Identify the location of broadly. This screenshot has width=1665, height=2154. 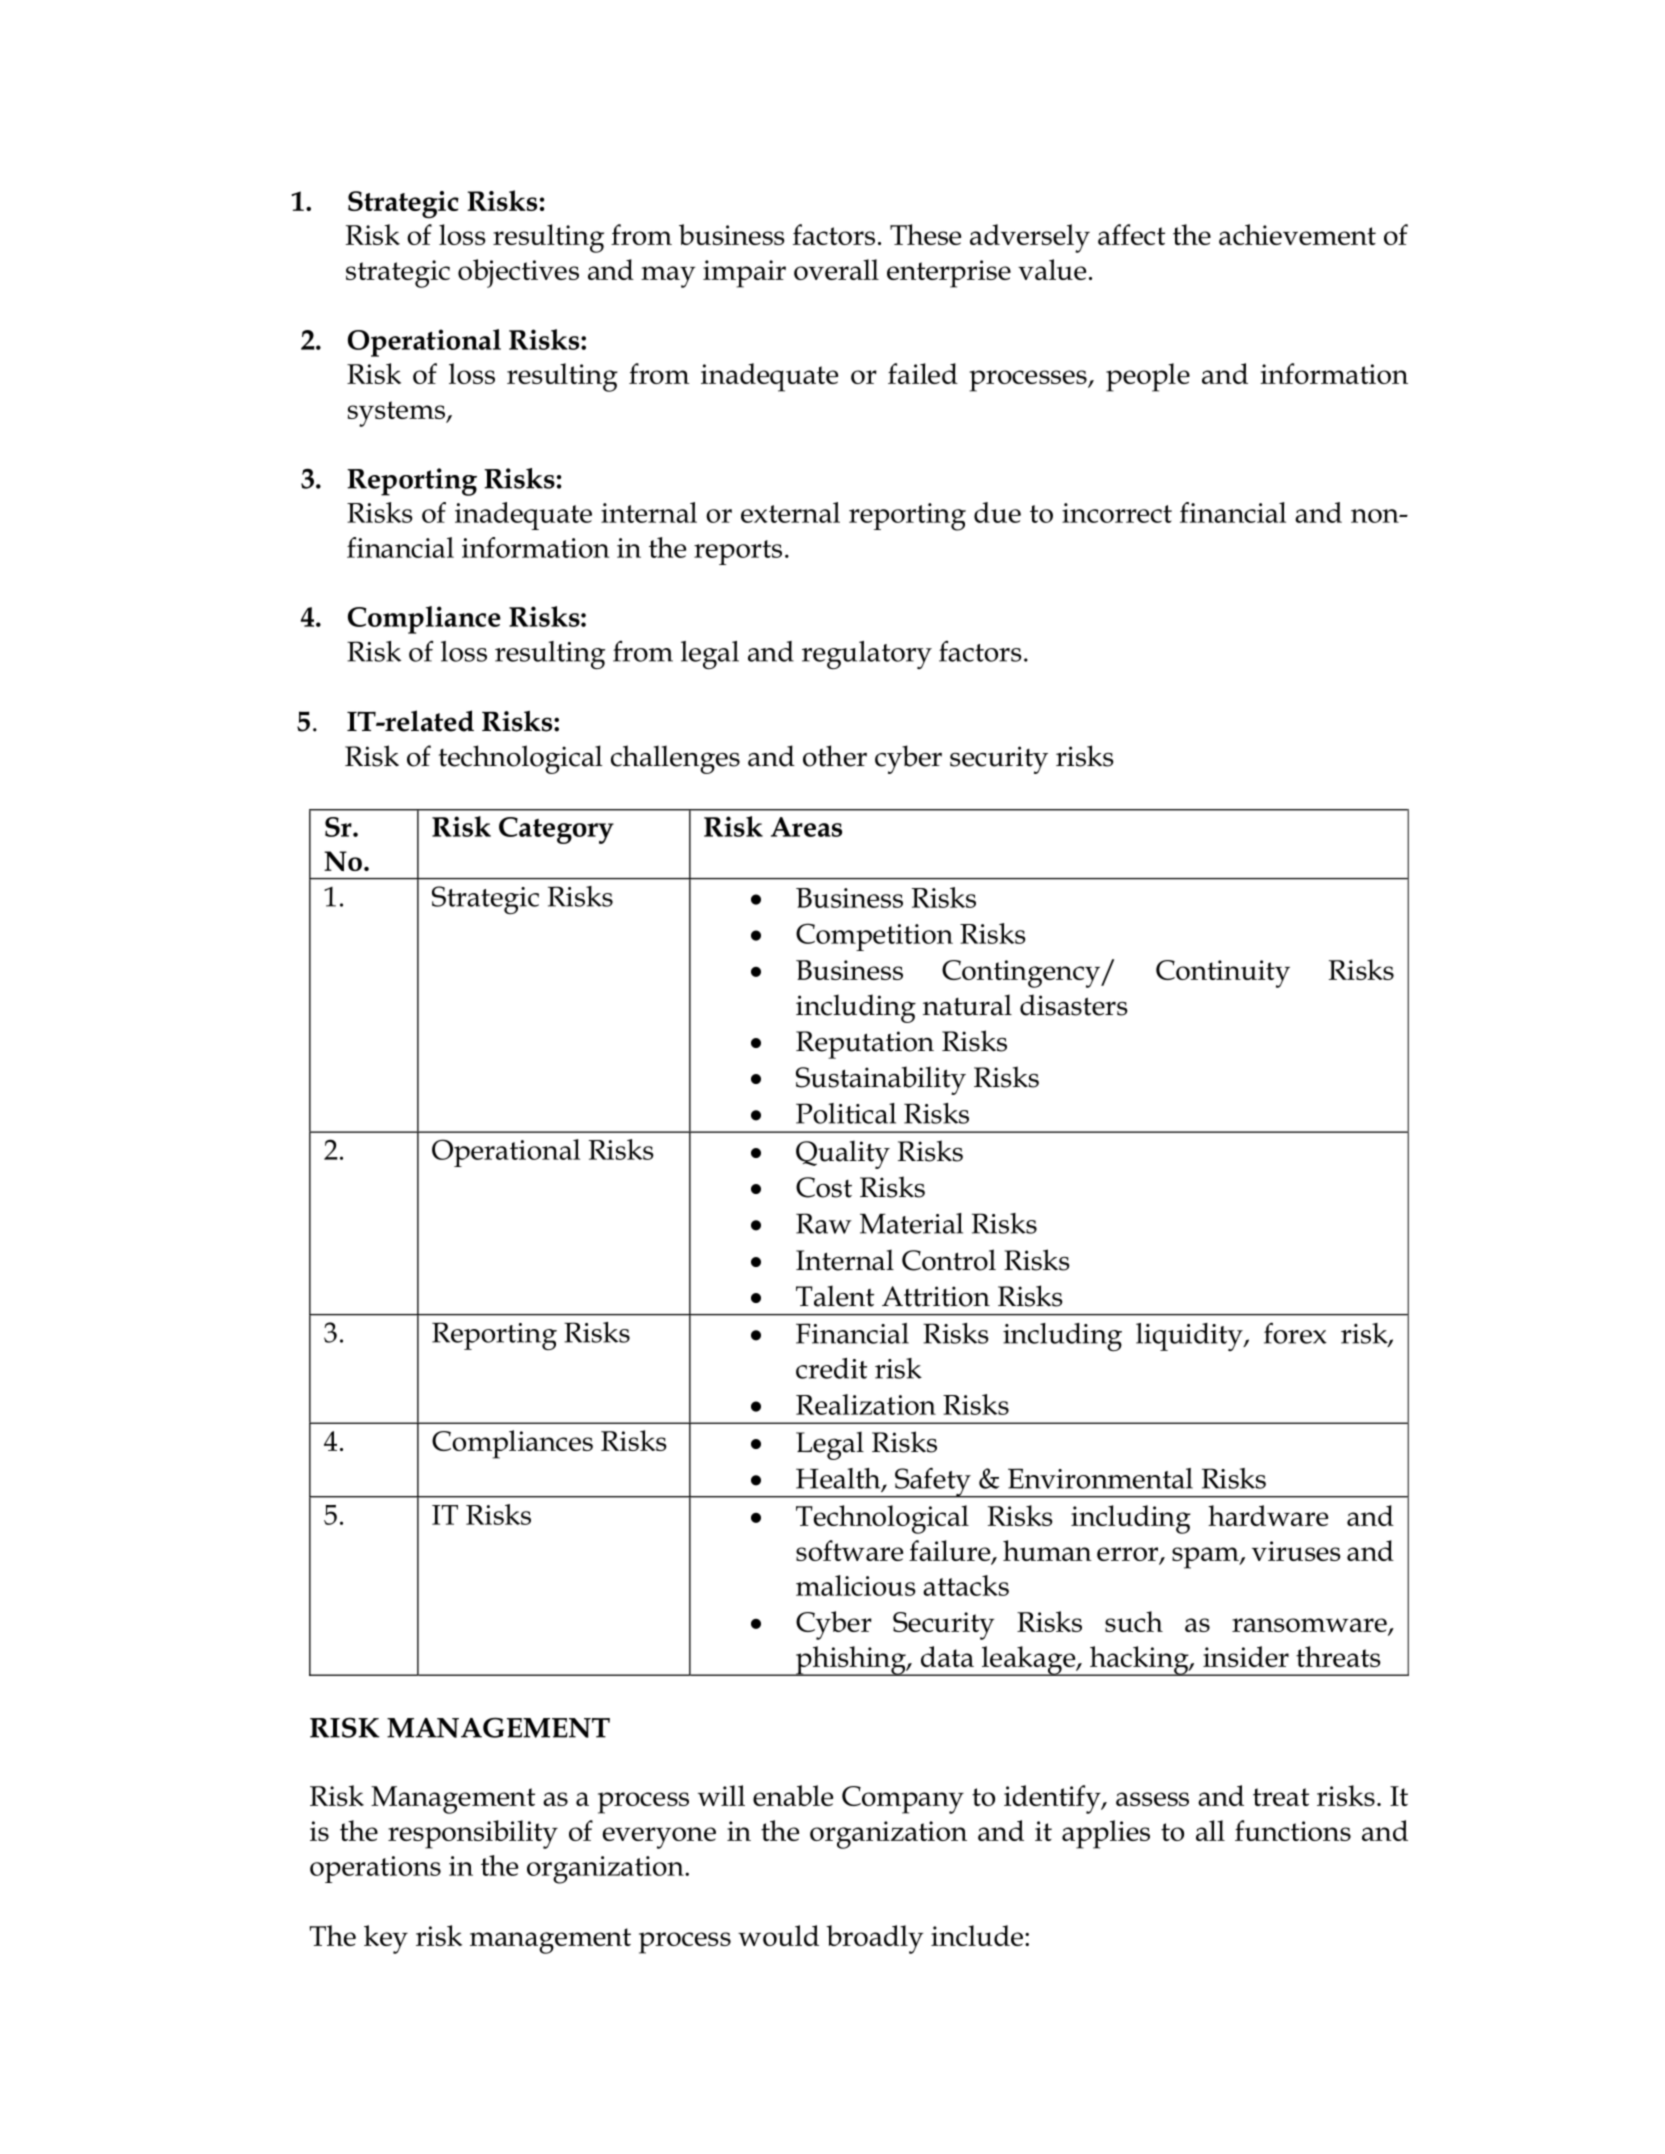
(875, 1939).
